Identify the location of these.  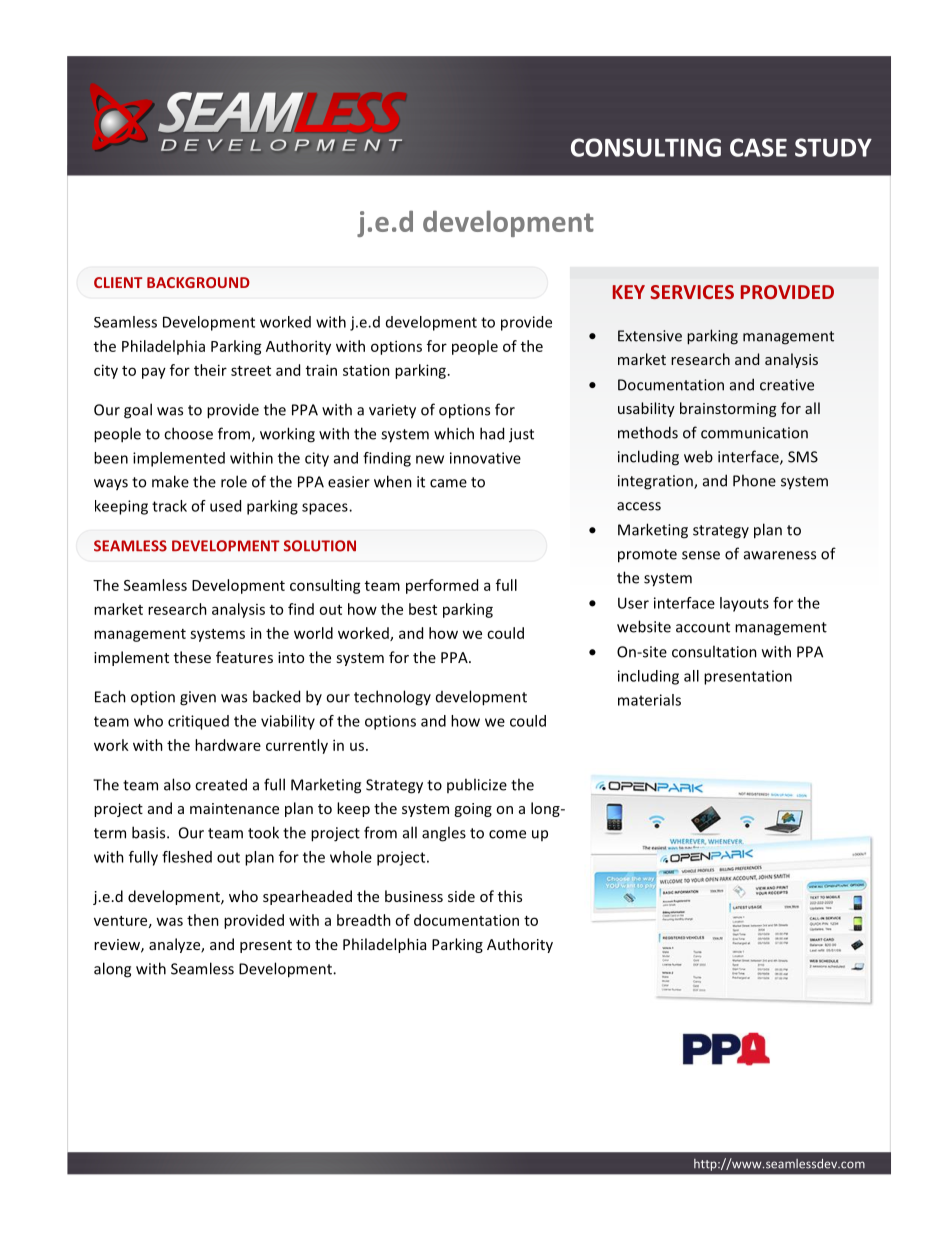
(192, 657).
